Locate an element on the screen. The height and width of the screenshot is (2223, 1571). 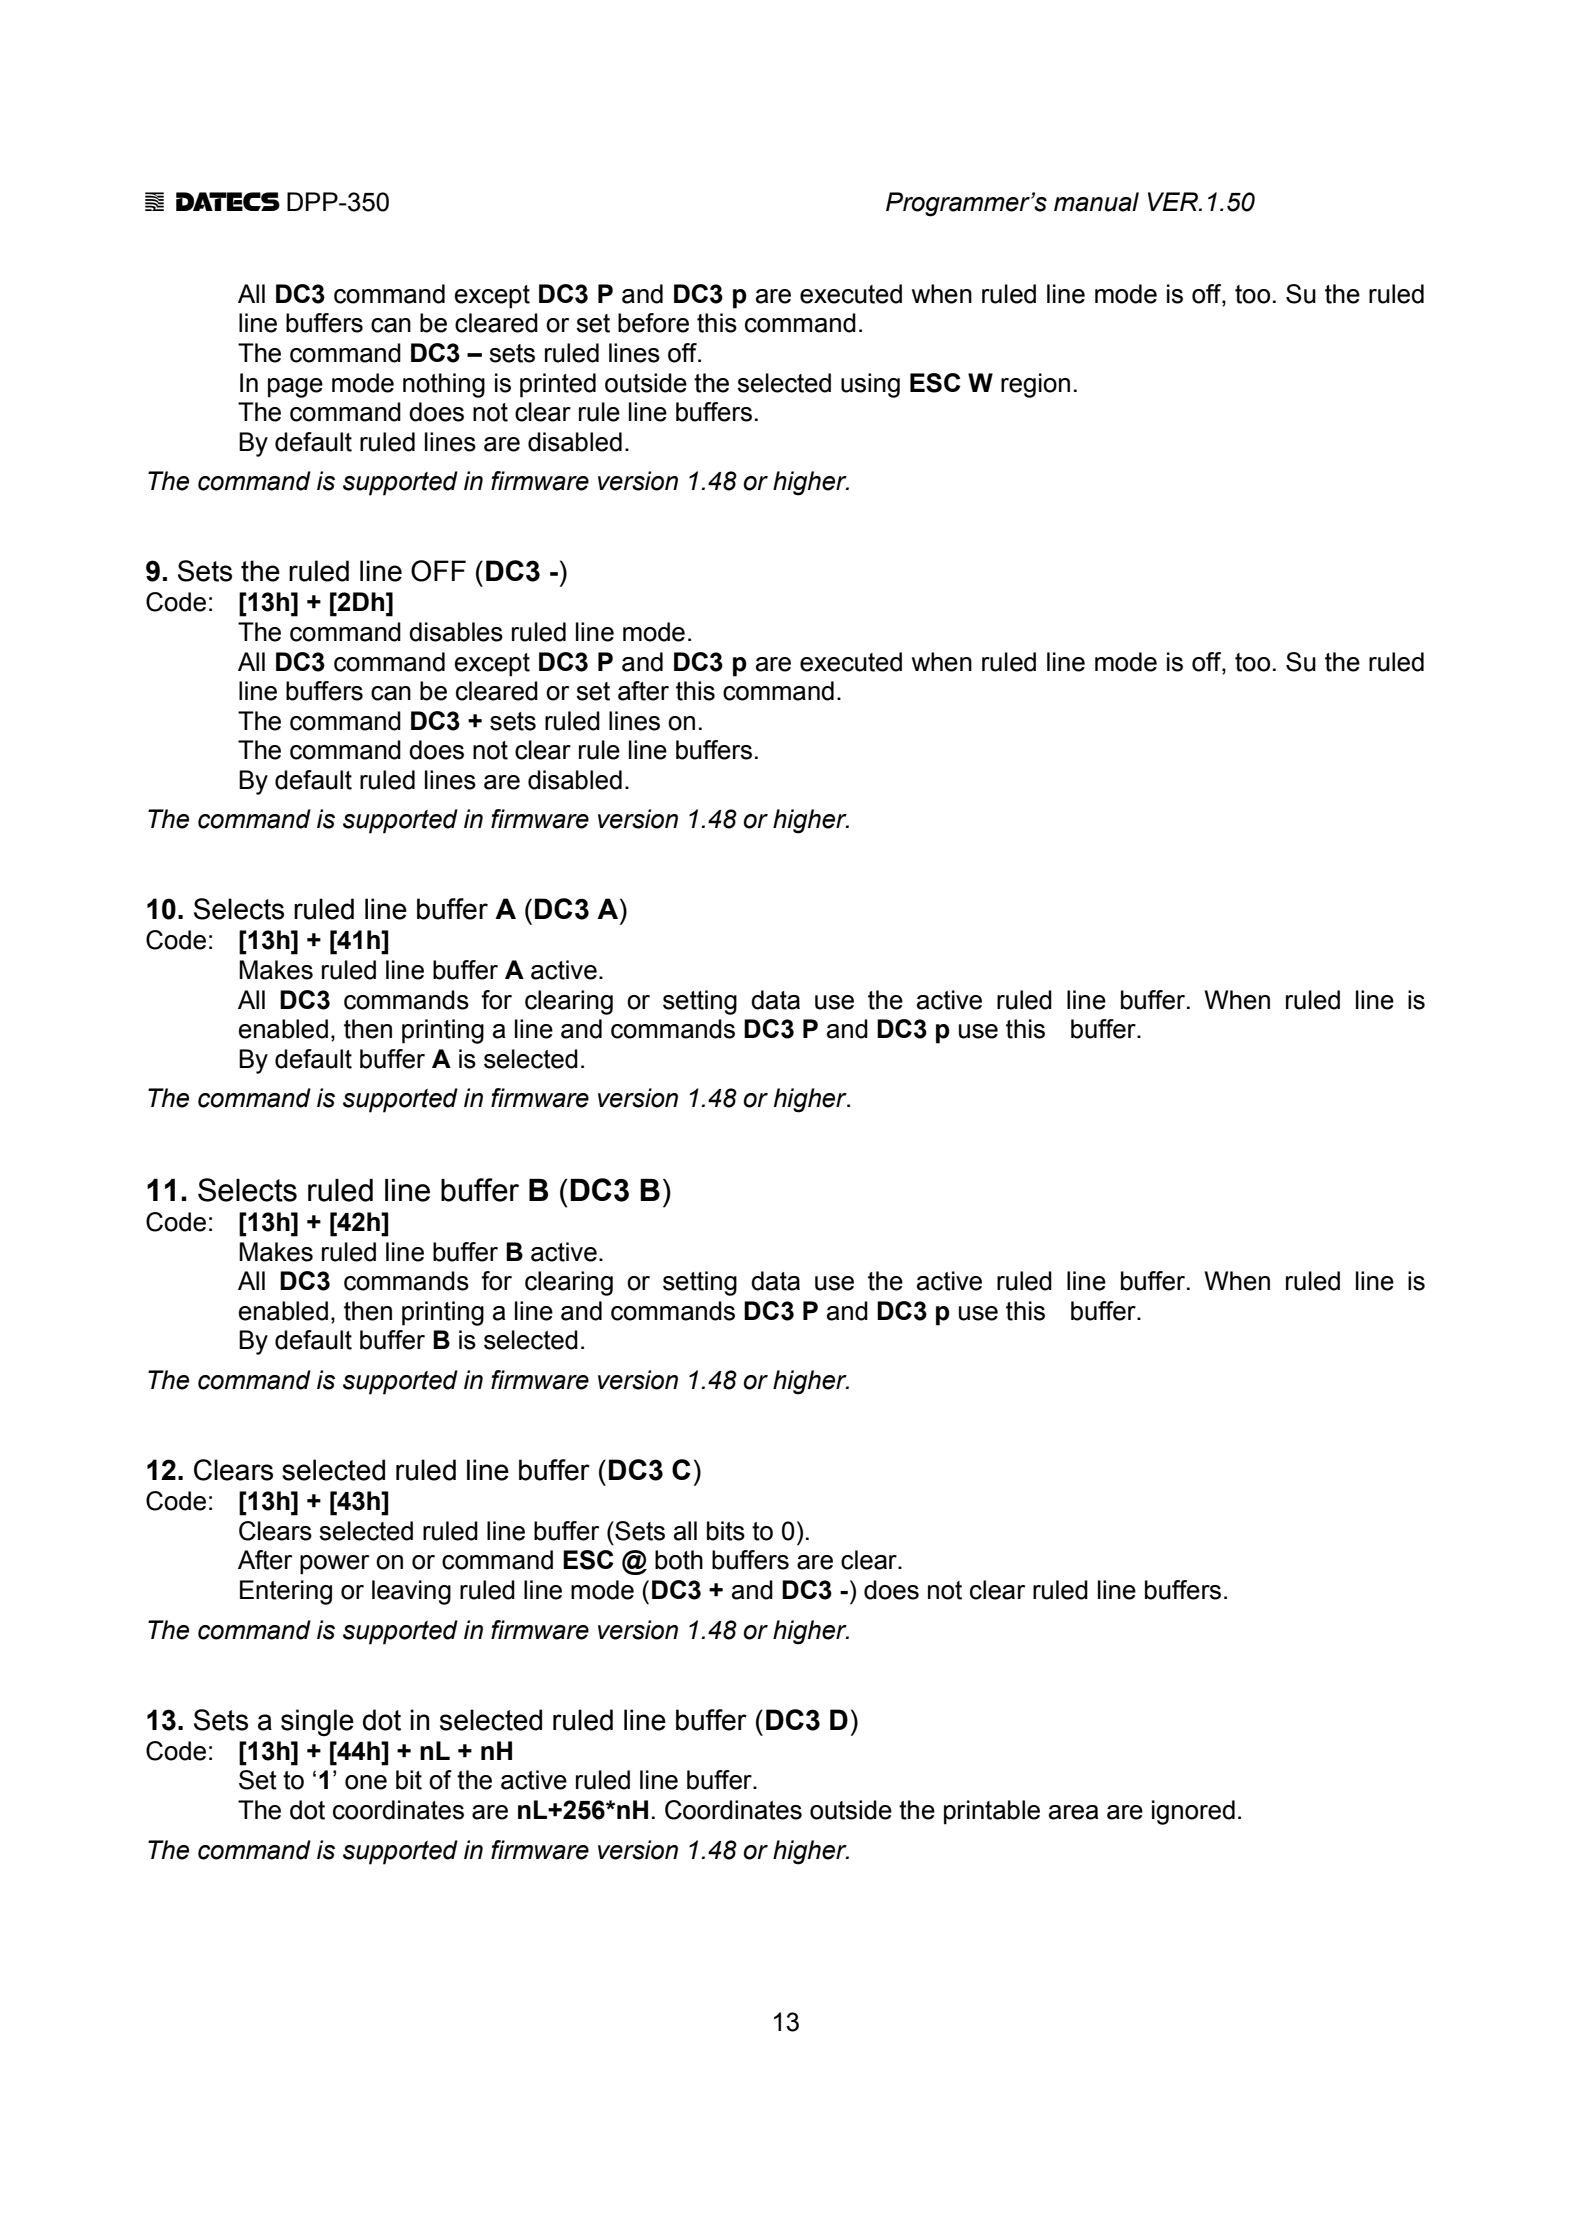
one is located at coordinates (366, 1782).
